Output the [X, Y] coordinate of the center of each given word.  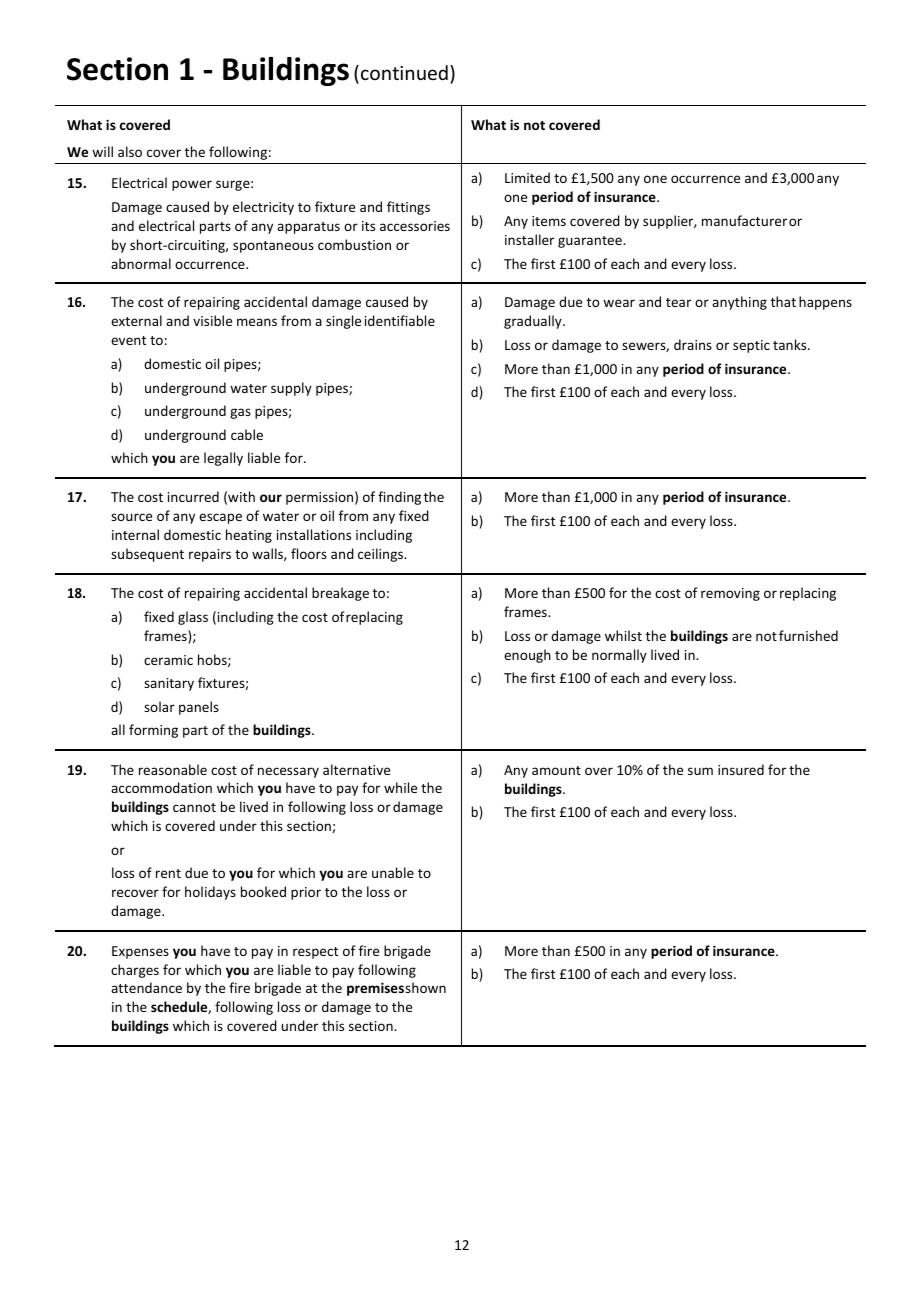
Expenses [140, 952]
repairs [210, 555]
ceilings [382, 555]
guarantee [591, 242]
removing [730, 594]
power [192, 185]
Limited [527, 177]
